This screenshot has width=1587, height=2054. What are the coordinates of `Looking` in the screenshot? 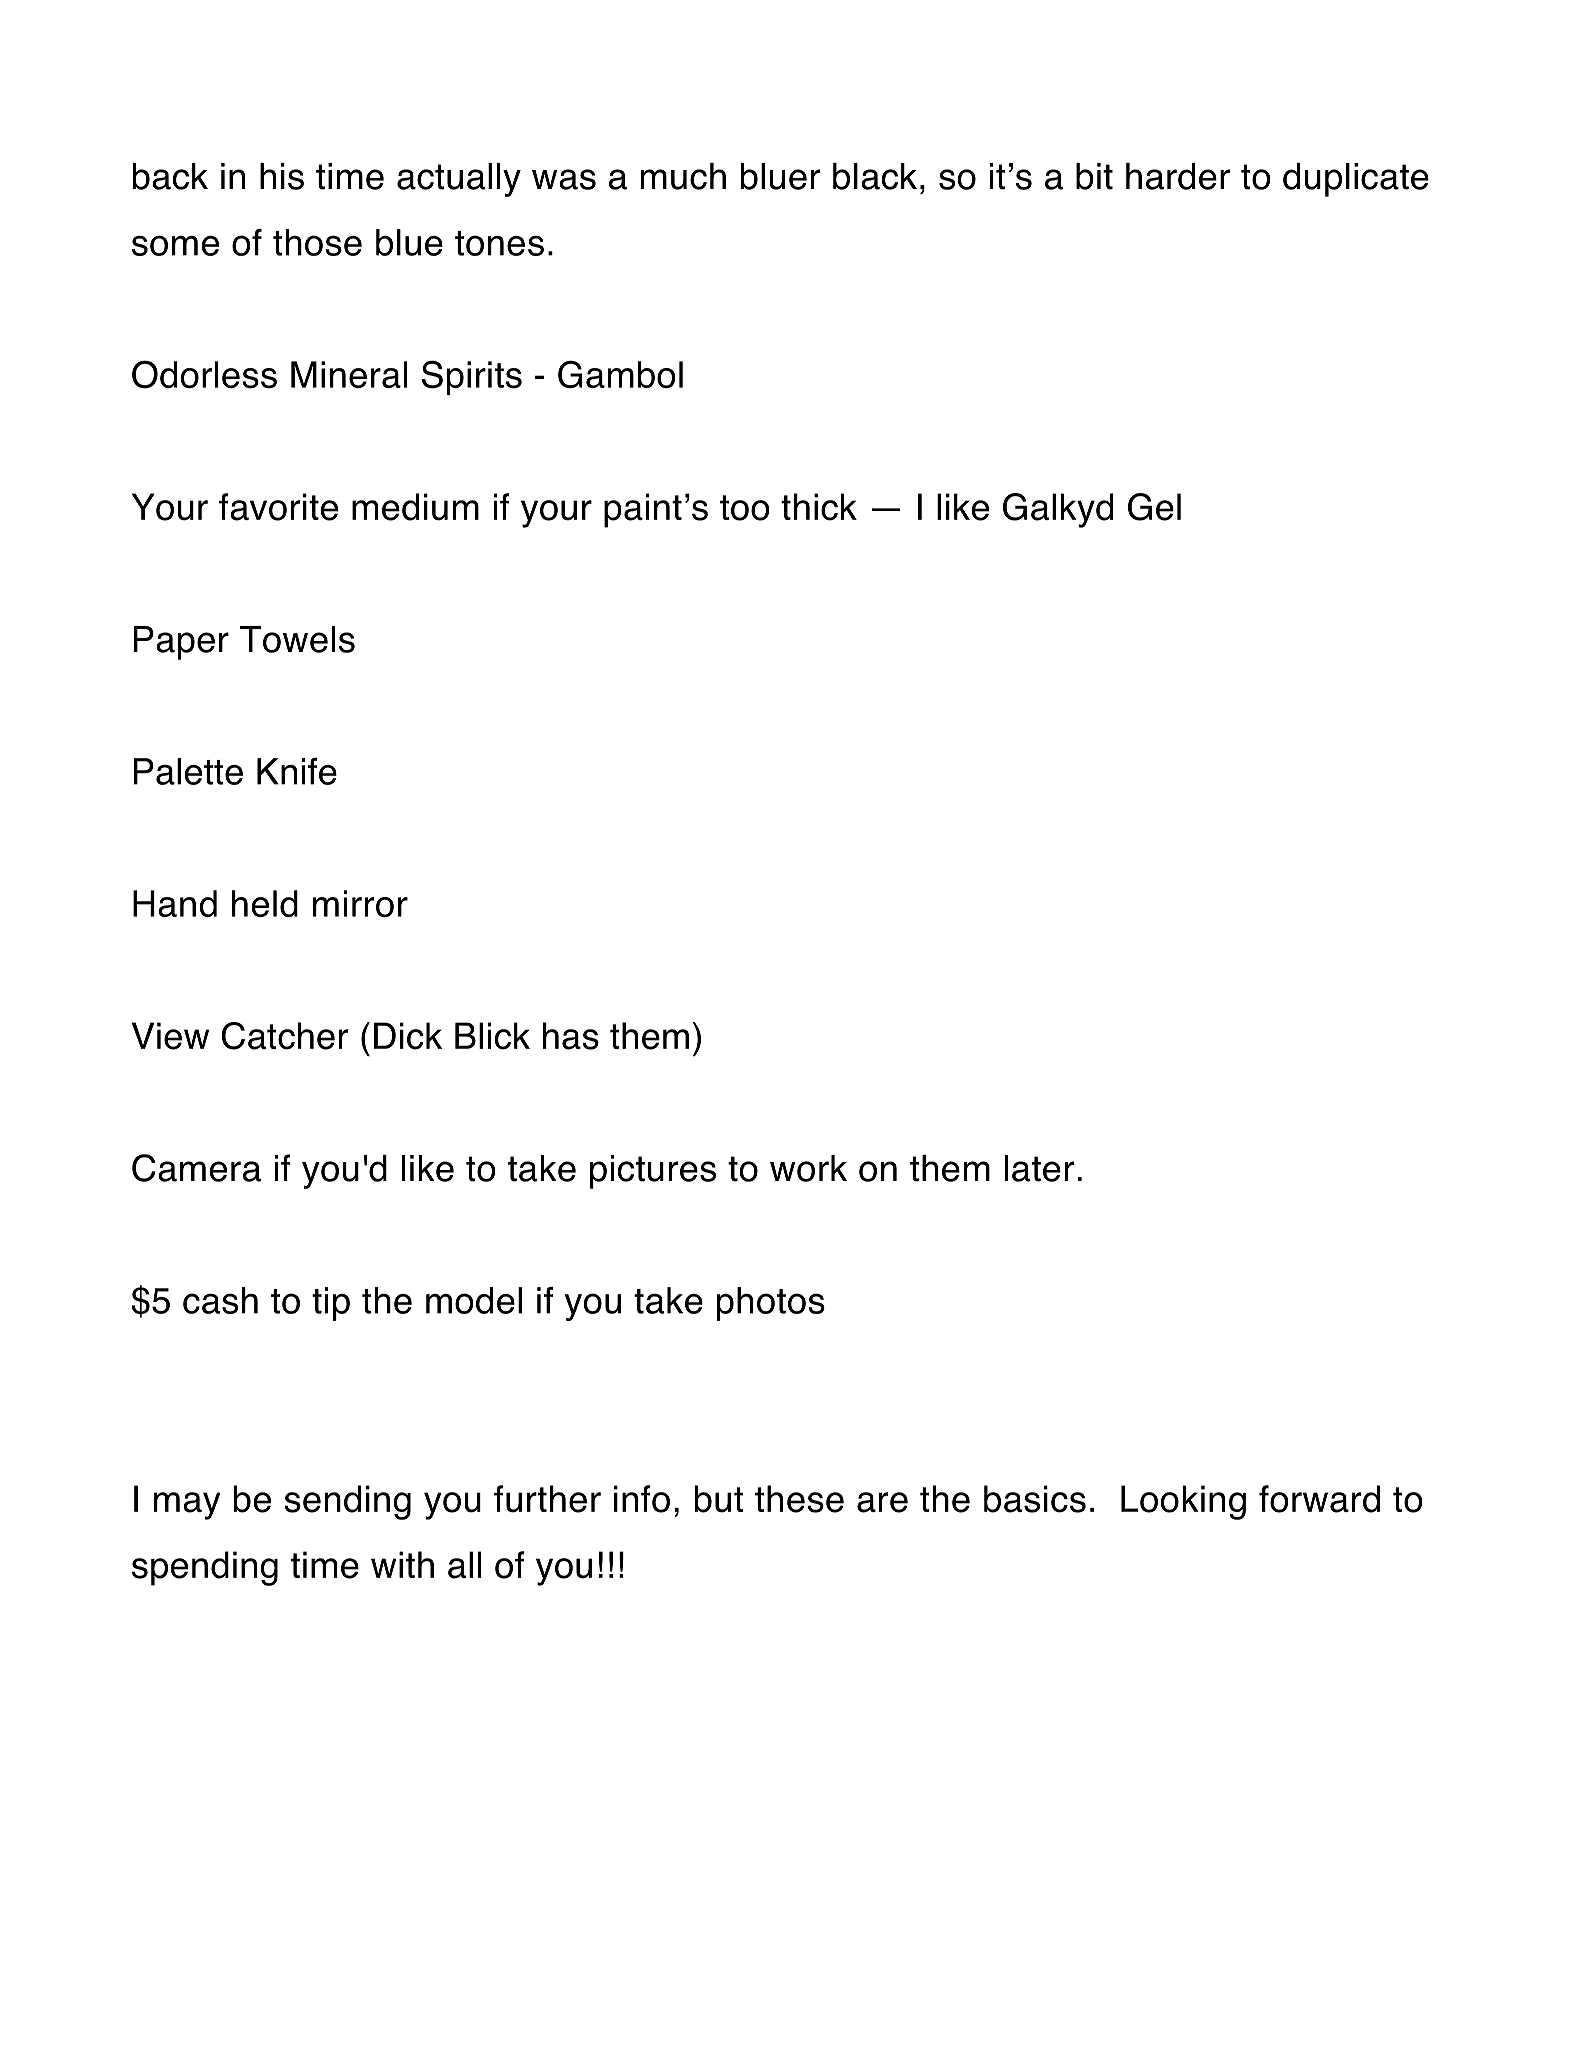 It's located at (1183, 1502).
